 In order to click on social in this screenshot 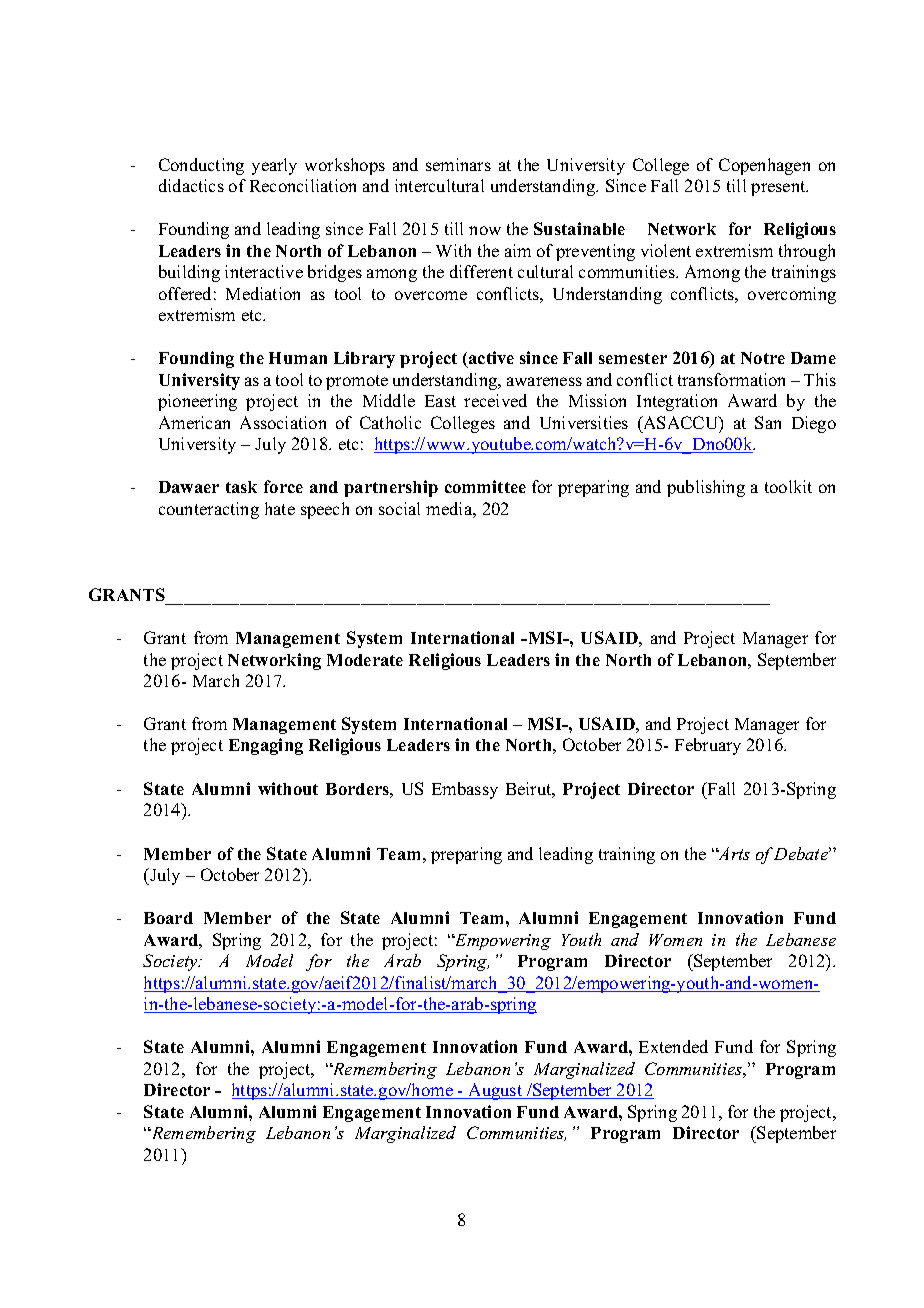, I will do `click(399, 508)`.
